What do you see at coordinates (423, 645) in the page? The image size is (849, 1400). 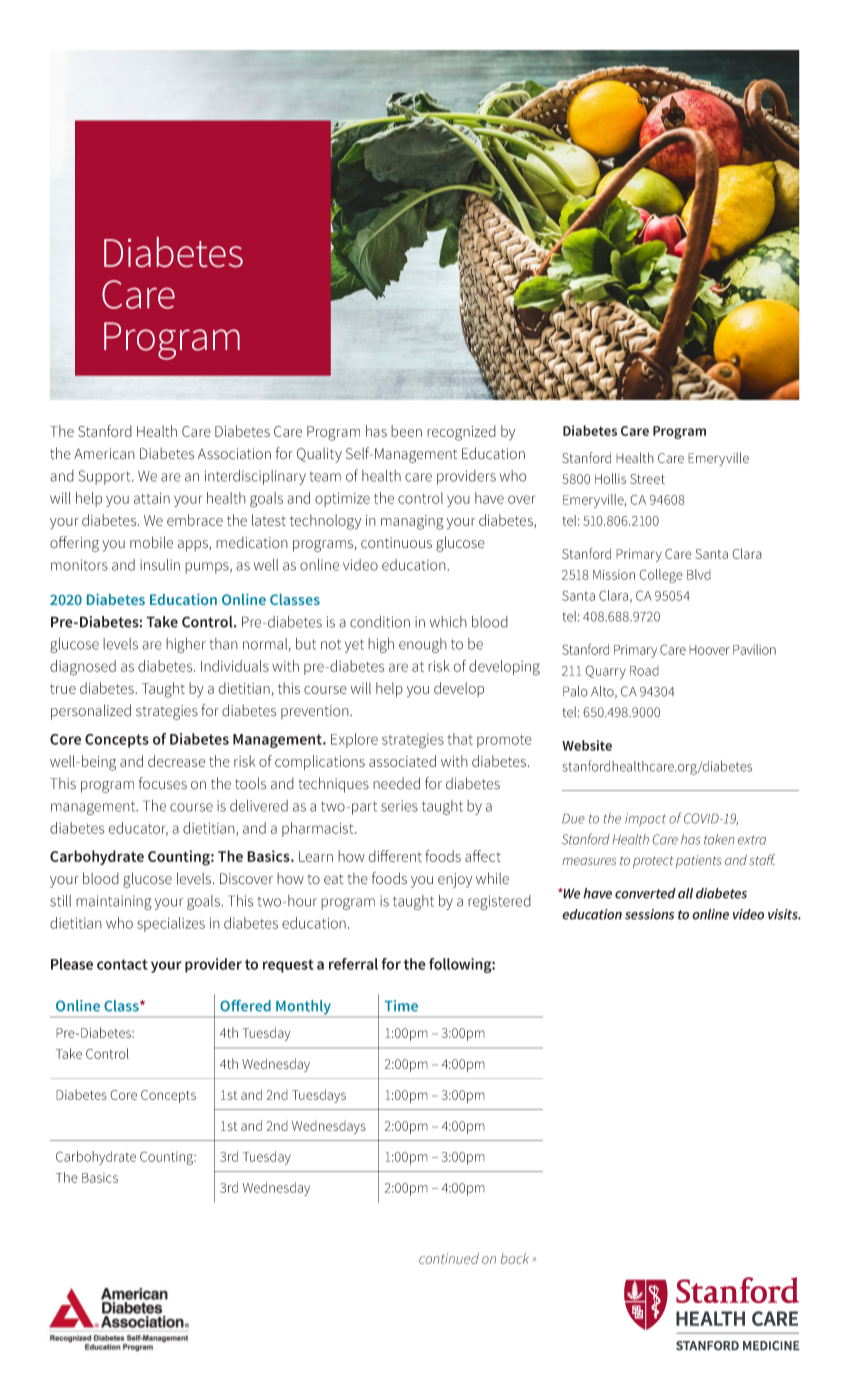 I see `enough` at bounding box center [423, 645].
